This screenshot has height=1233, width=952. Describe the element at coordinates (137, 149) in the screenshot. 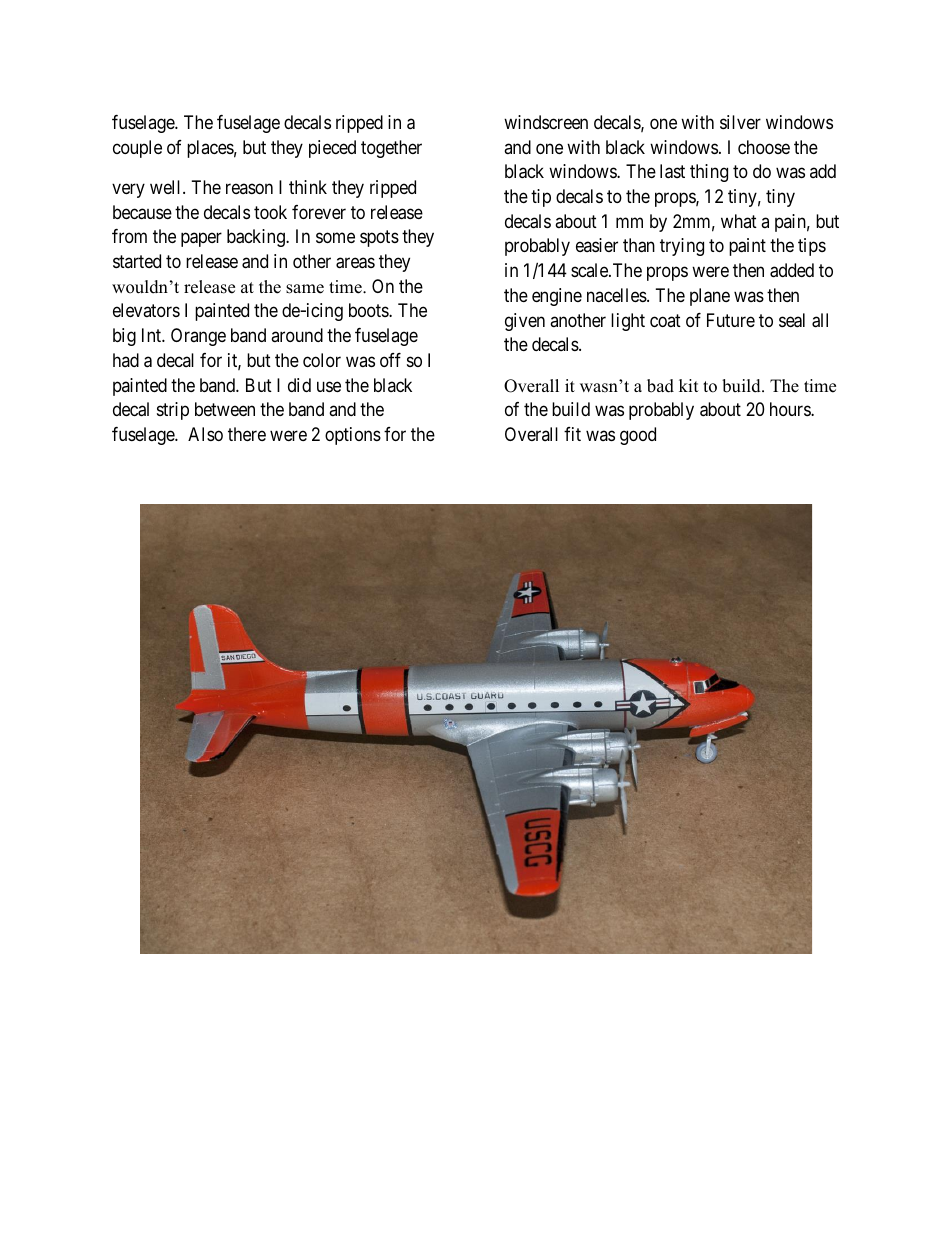

I see `couple` at that location.
